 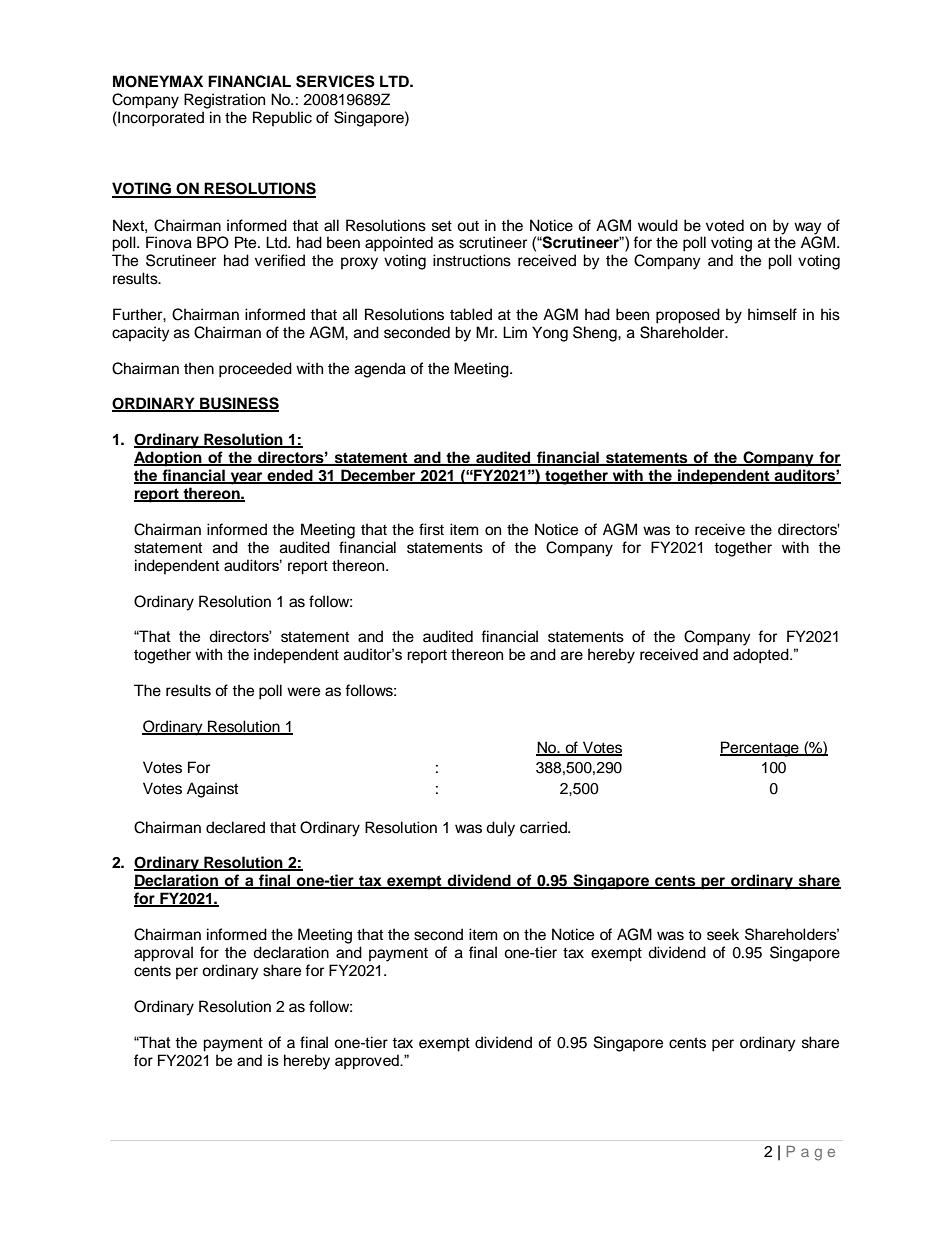 What do you see at coordinates (246, 478) in the image?
I see `year` at bounding box center [246, 478].
